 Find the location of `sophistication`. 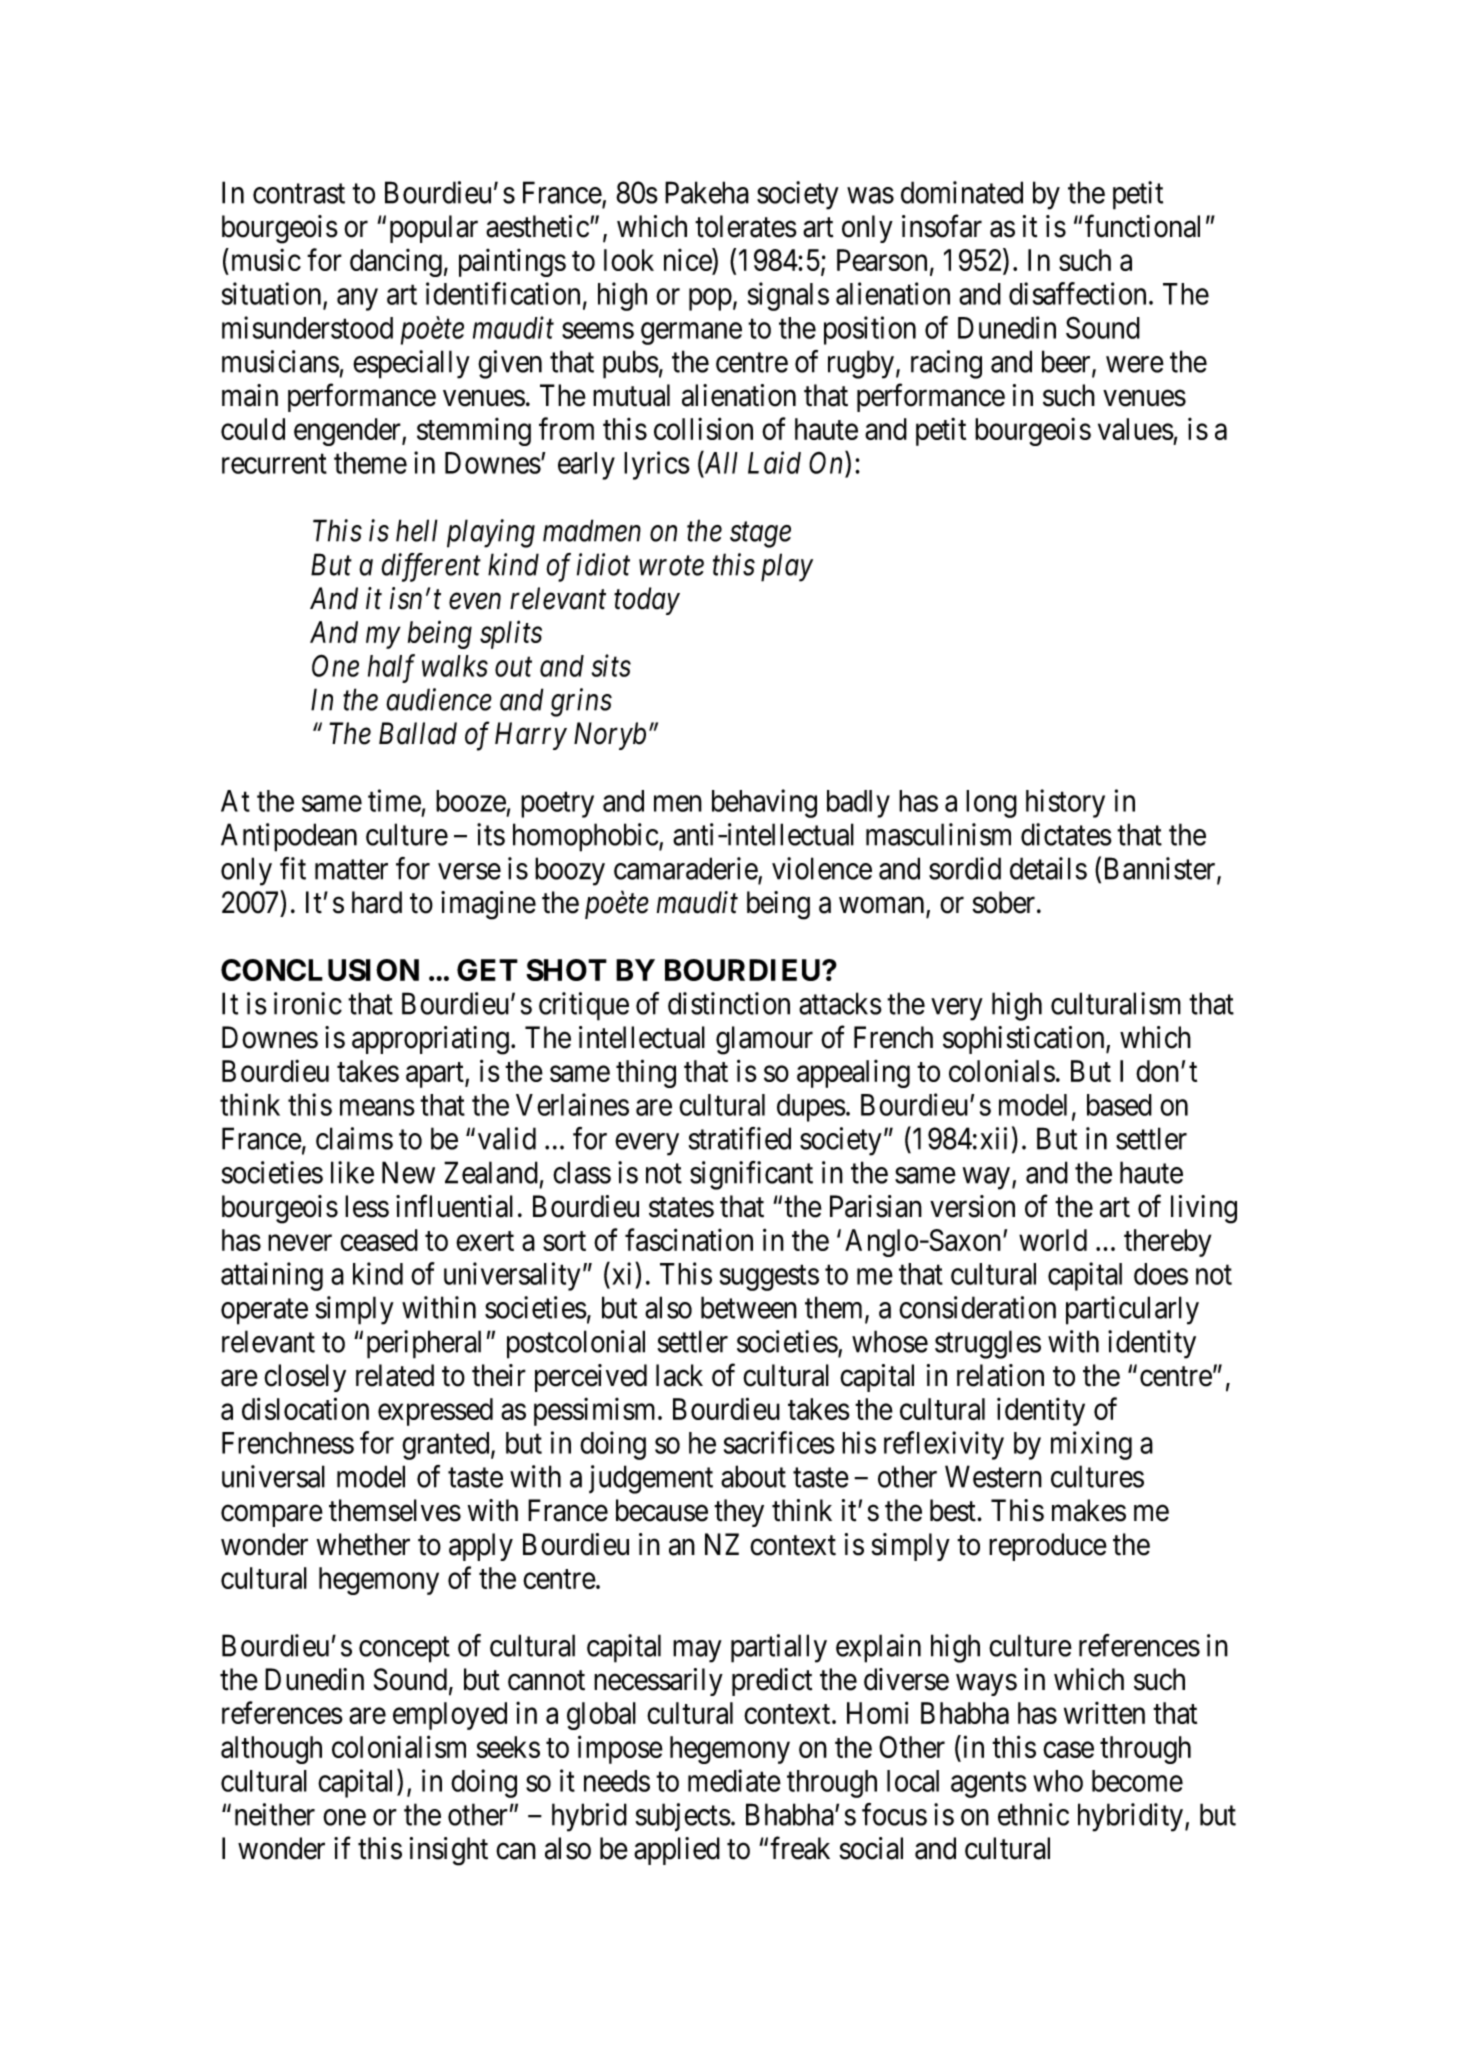

sophistication is located at coordinates (1025, 1040).
